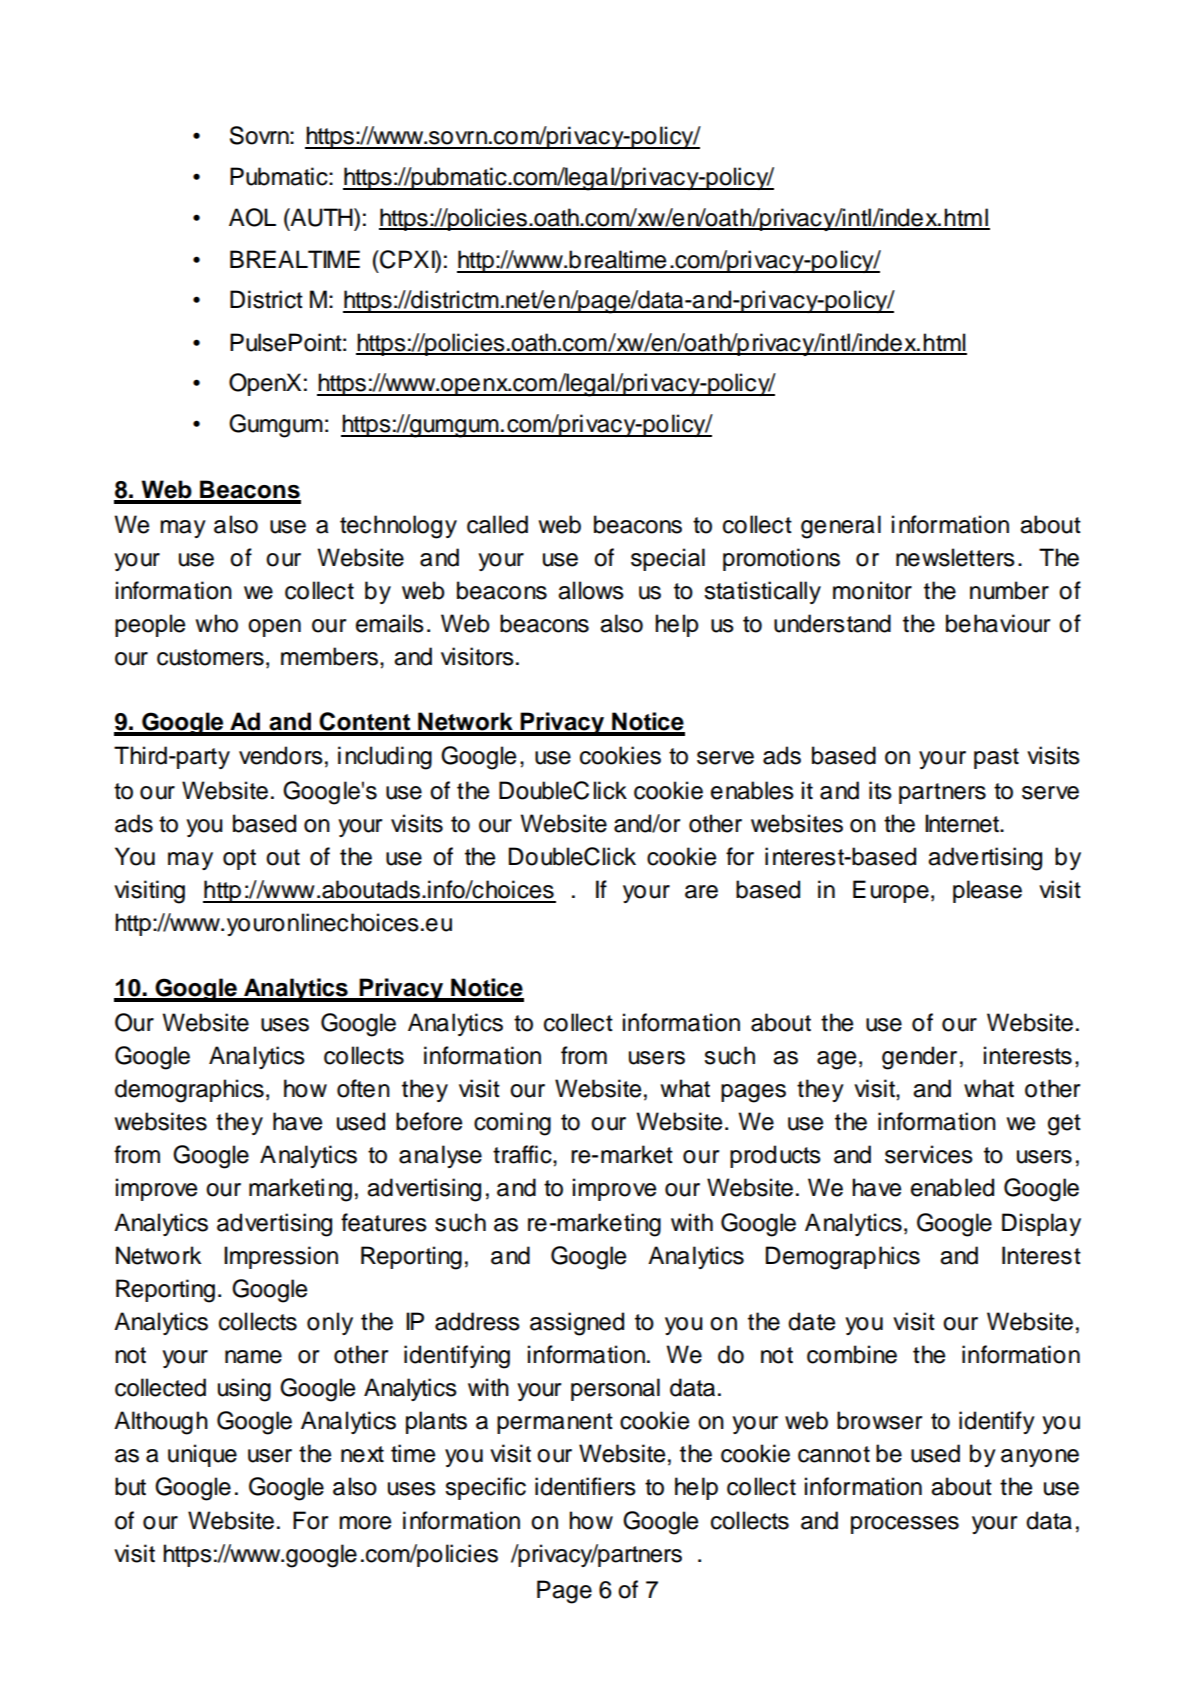  Describe the element at coordinates (239, 859) in the document. I see `opt` at that location.
